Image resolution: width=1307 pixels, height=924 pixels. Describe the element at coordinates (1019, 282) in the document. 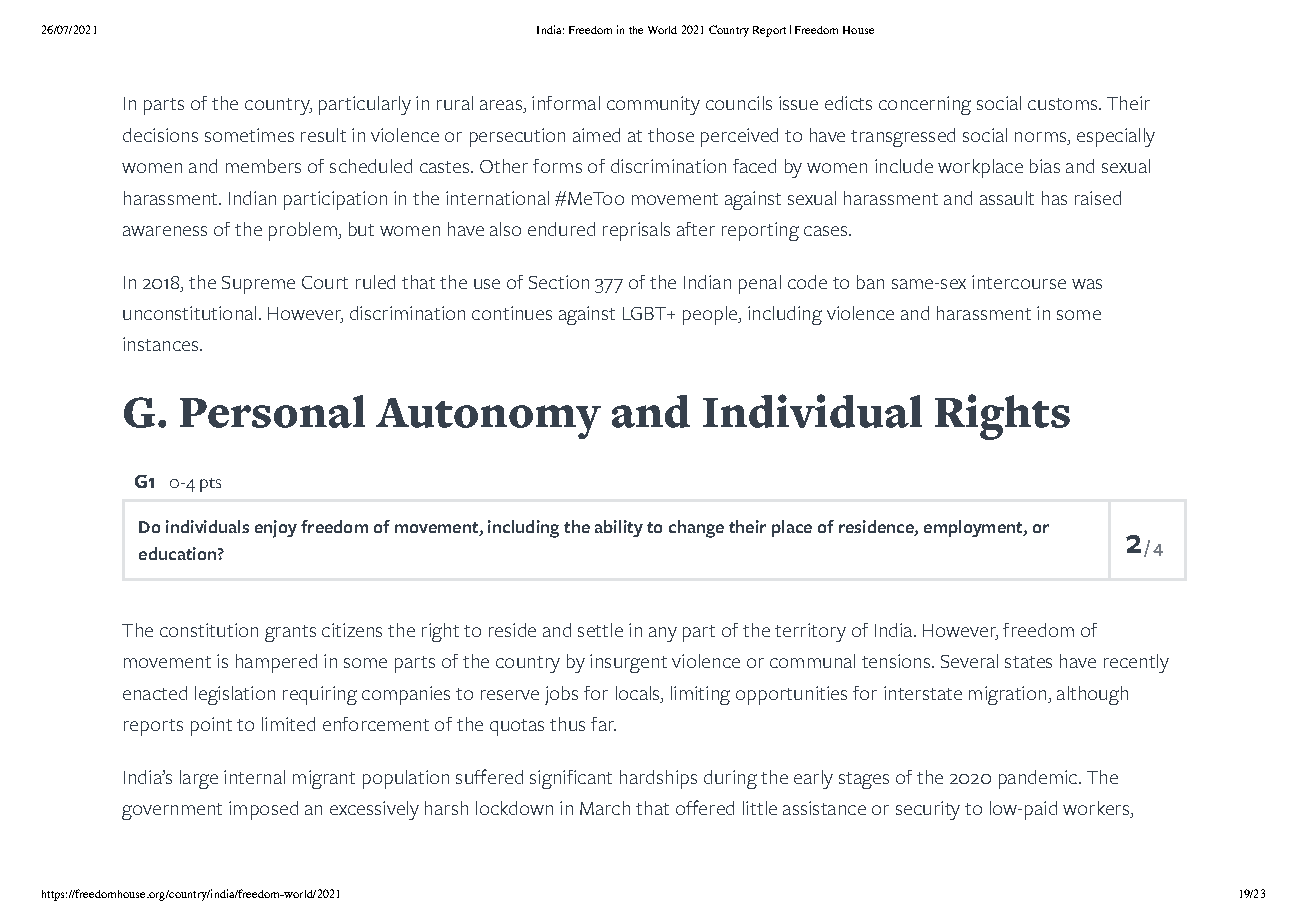

I see `intercourse` at that location.
